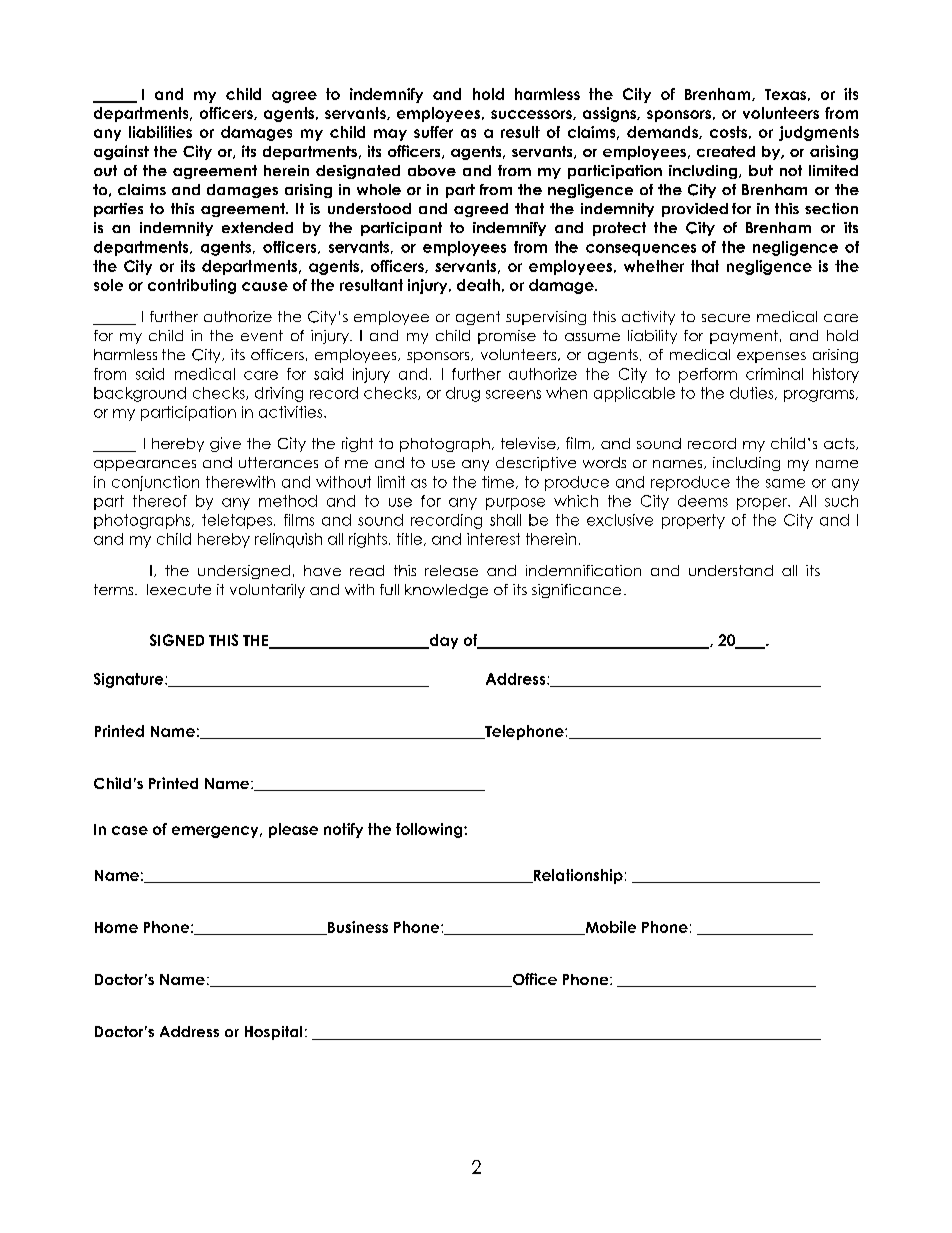 This screenshot has height=1233, width=952. What do you see at coordinates (267, 591) in the screenshot?
I see `voluntarily` at bounding box center [267, 591].
